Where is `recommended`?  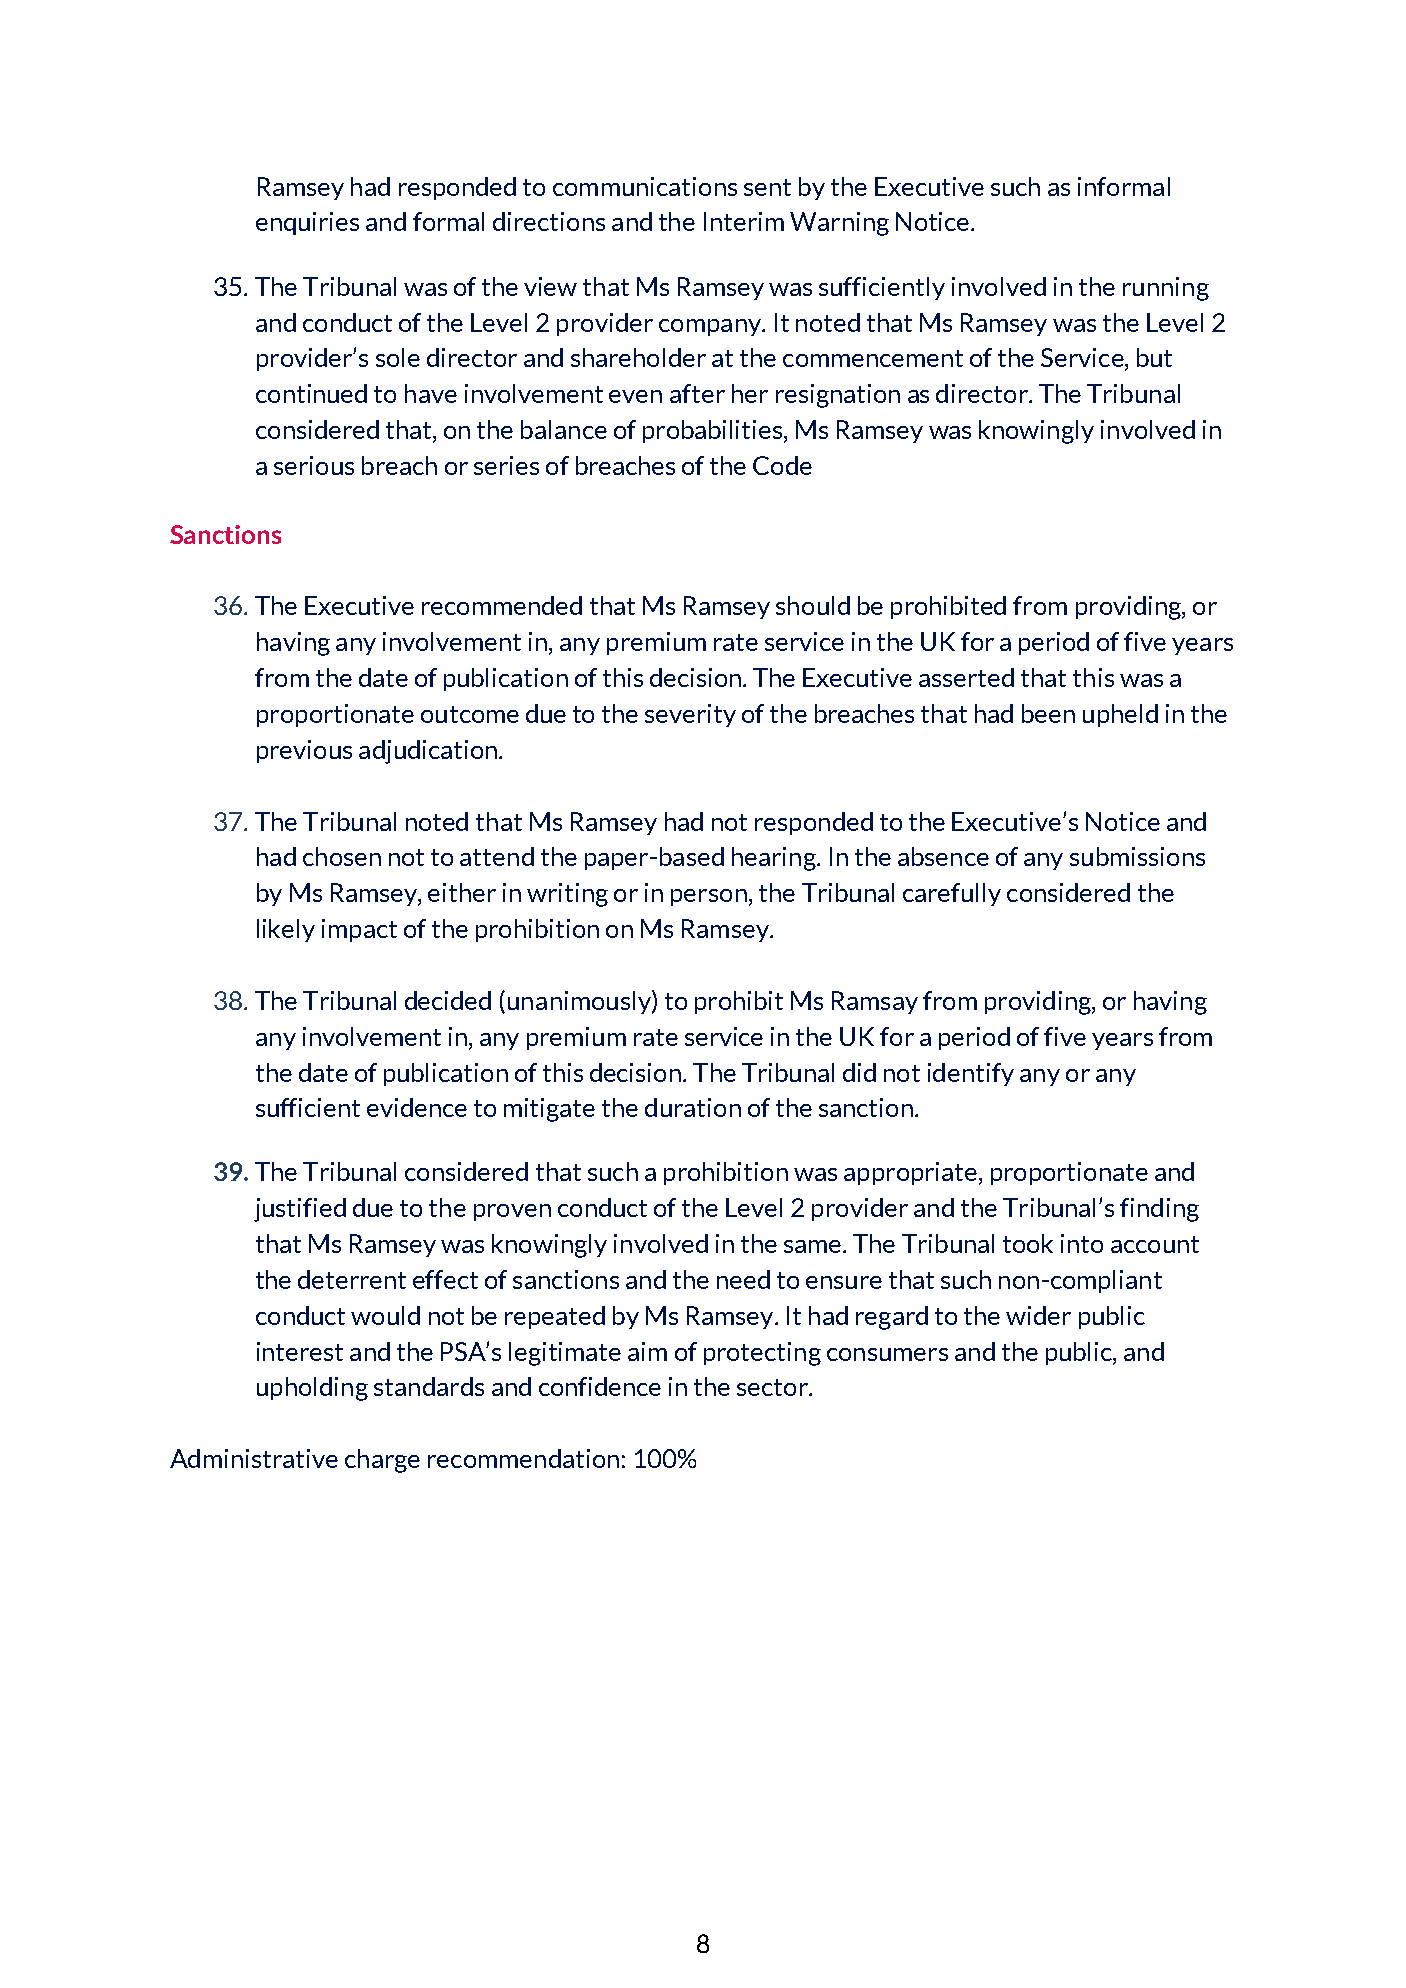
recommended is located at coordinates (502, 605).
